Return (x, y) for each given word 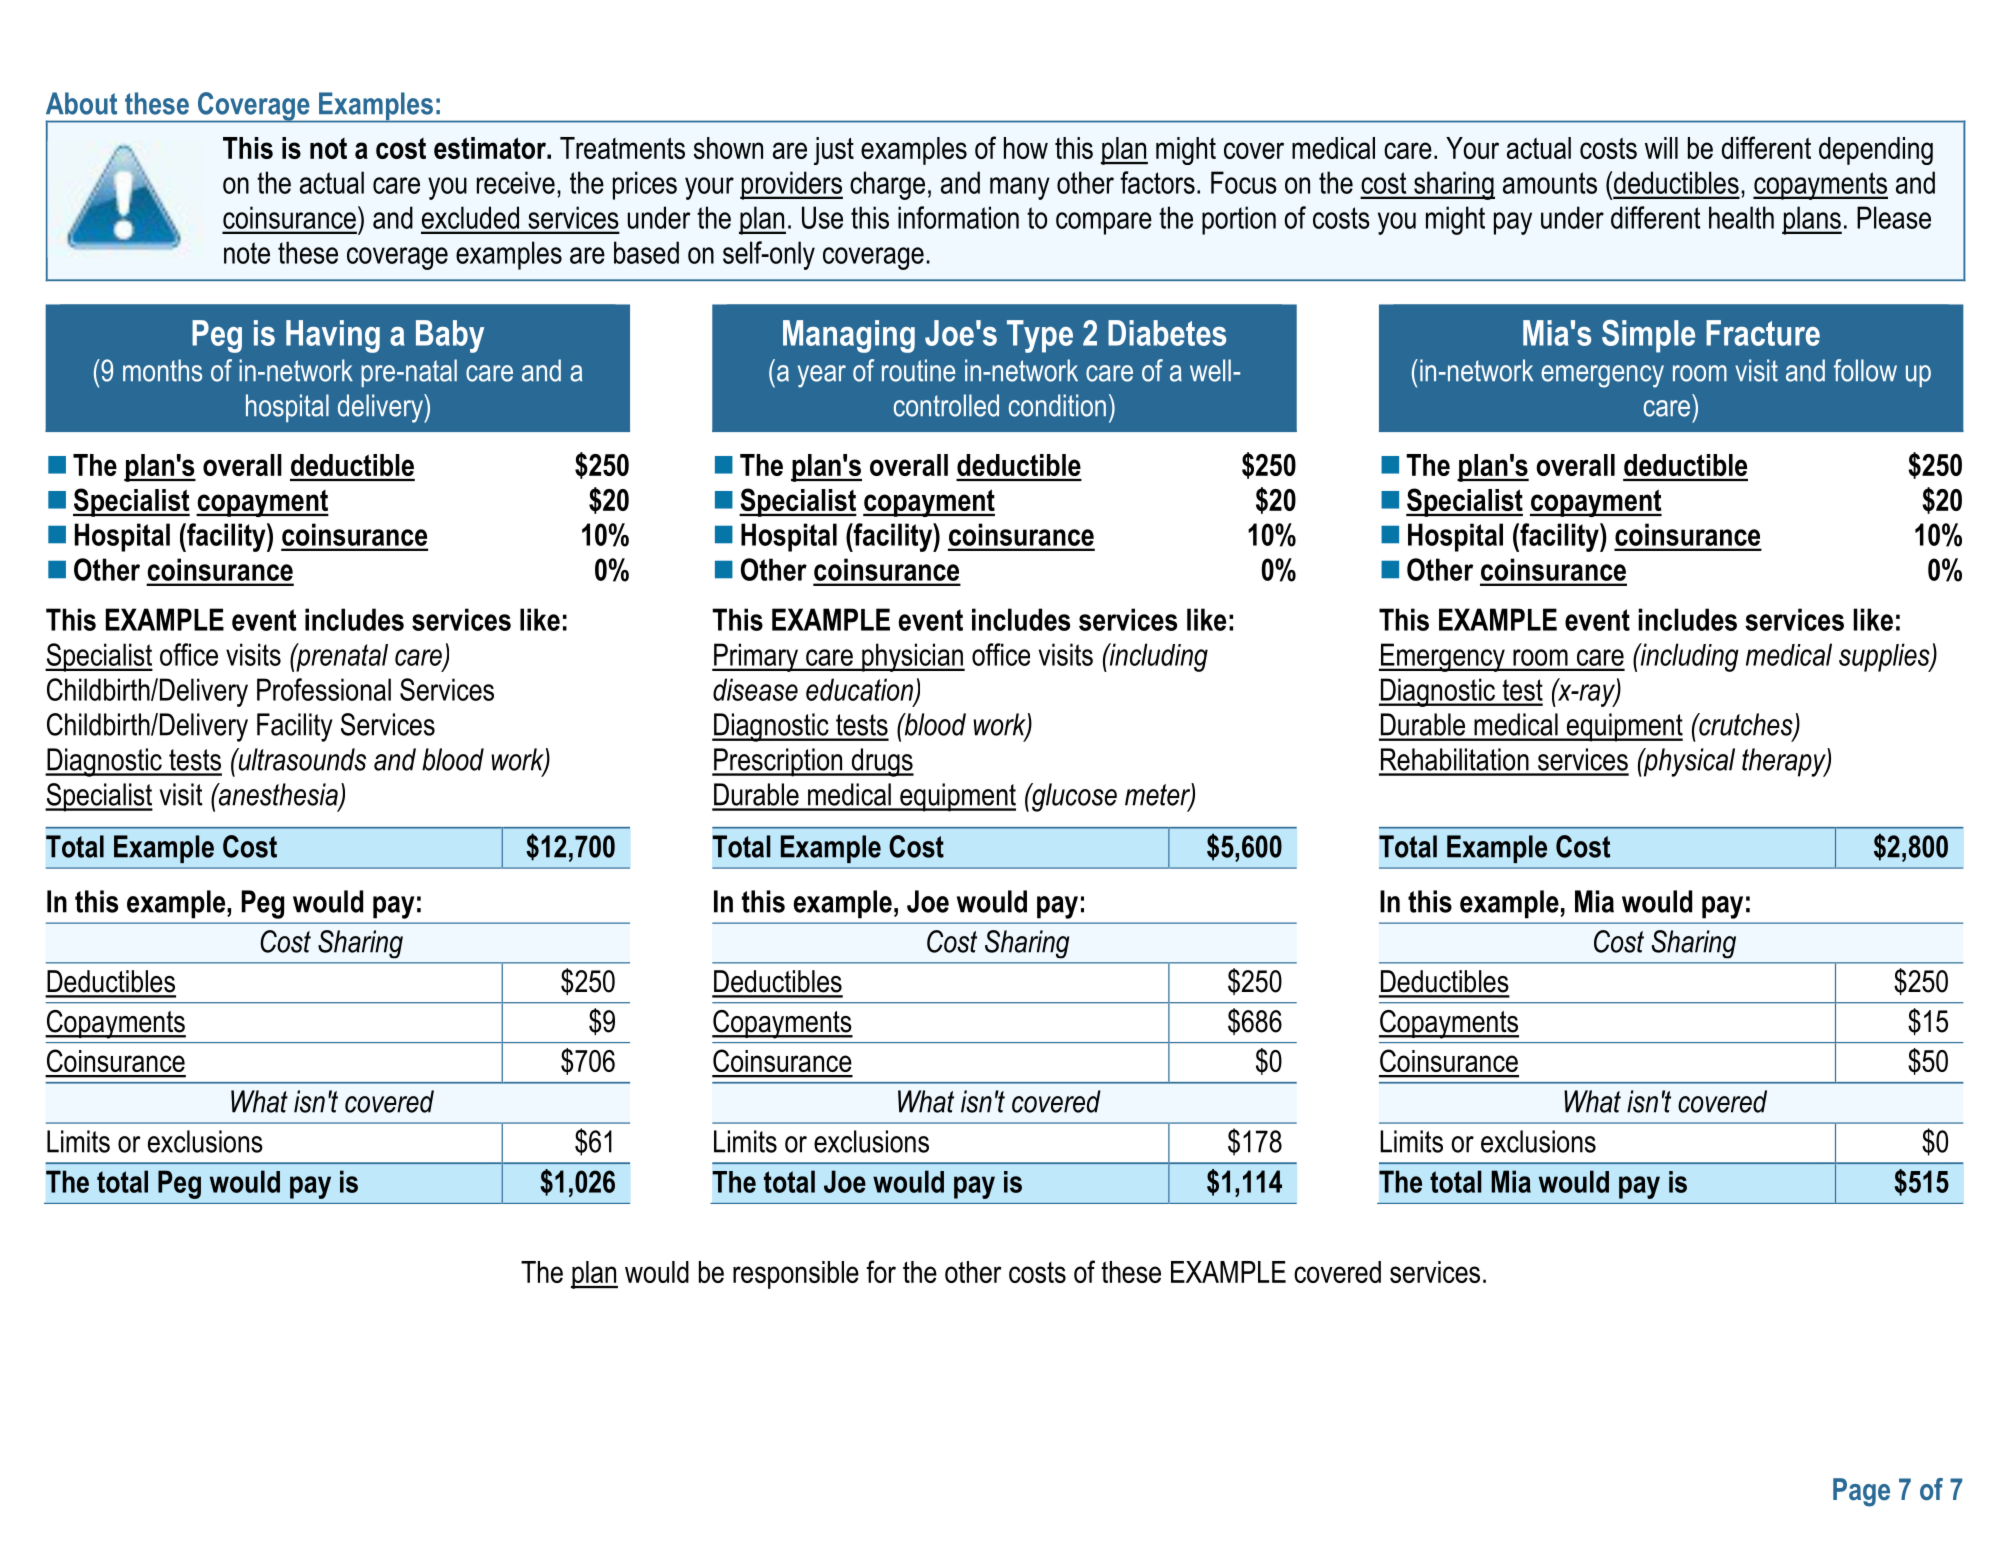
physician (912, 657)
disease (755, 689)
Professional (324, 689)
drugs (881, 762)
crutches (1746, 725)
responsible (796, 1275)
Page (1861, 1492)
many (1020, 188)
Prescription (778, 762)
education (860, 690)
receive (516, 182)
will (1661, 148)
